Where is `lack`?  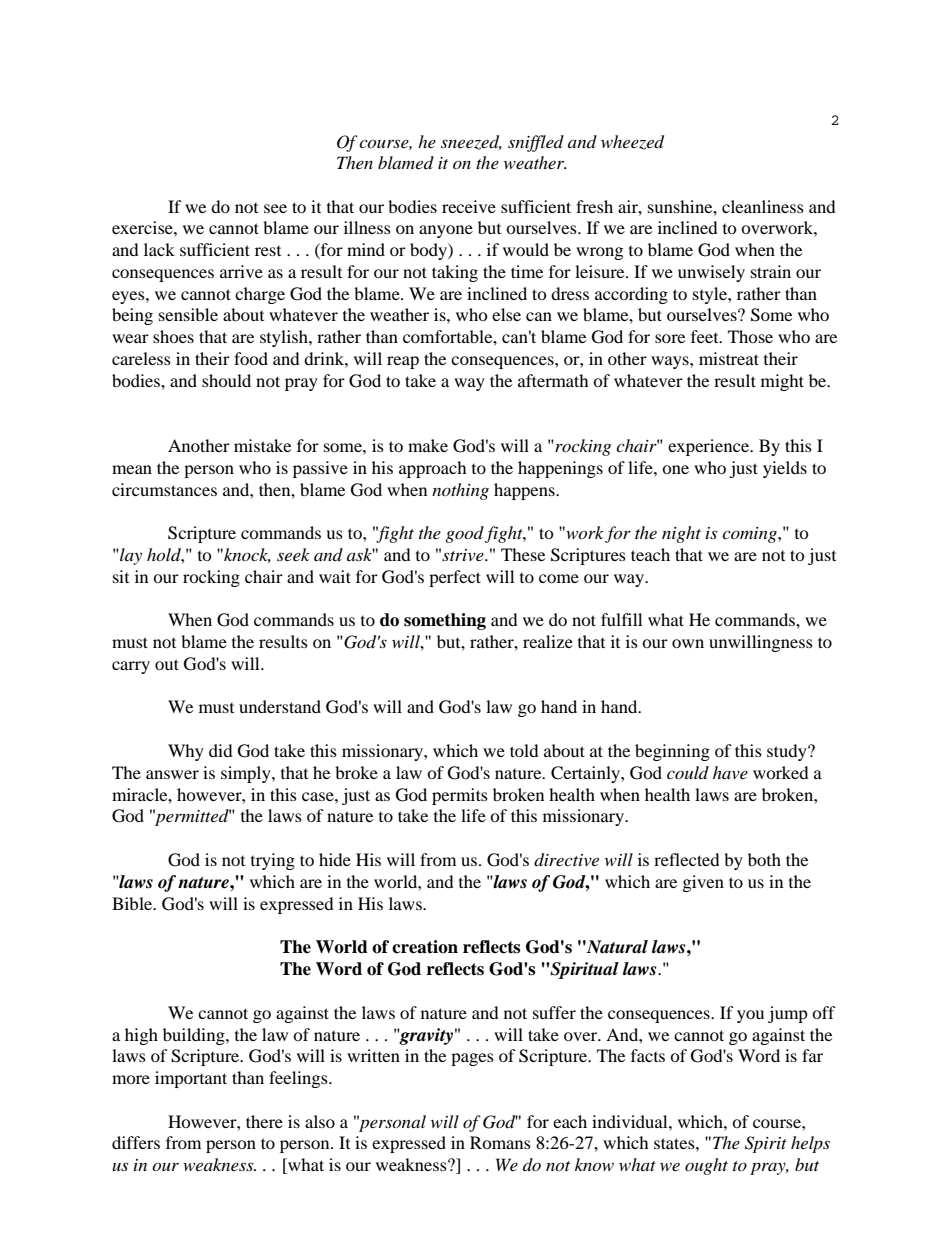
lack is located at coordinates (159, 249).
